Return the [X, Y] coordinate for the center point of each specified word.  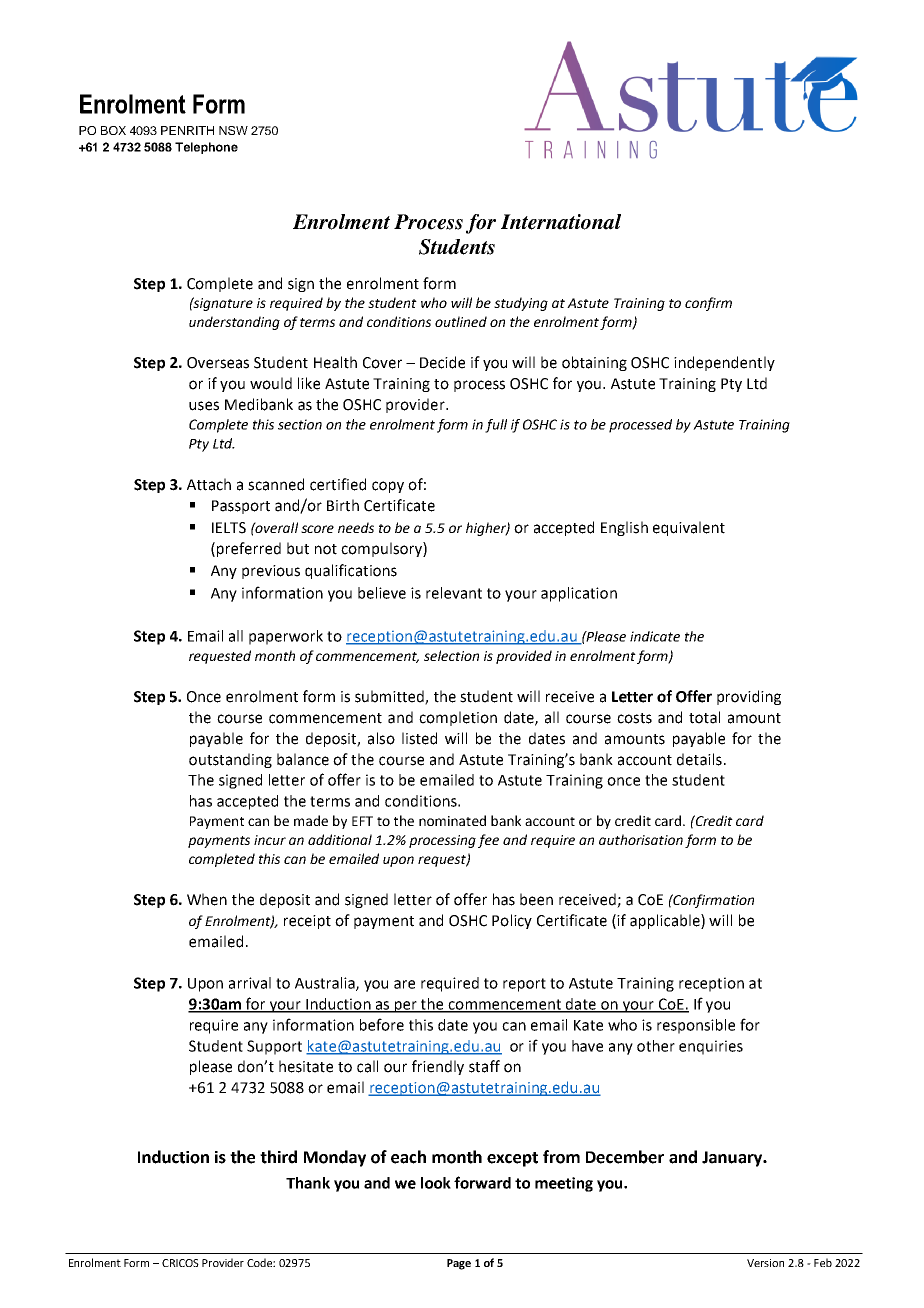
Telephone [206, 148]
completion [458, 718]
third [278, 1157]
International [561, 222]
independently [724, 363]
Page [459, 1264]
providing [749, 697]
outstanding [230, 760]
